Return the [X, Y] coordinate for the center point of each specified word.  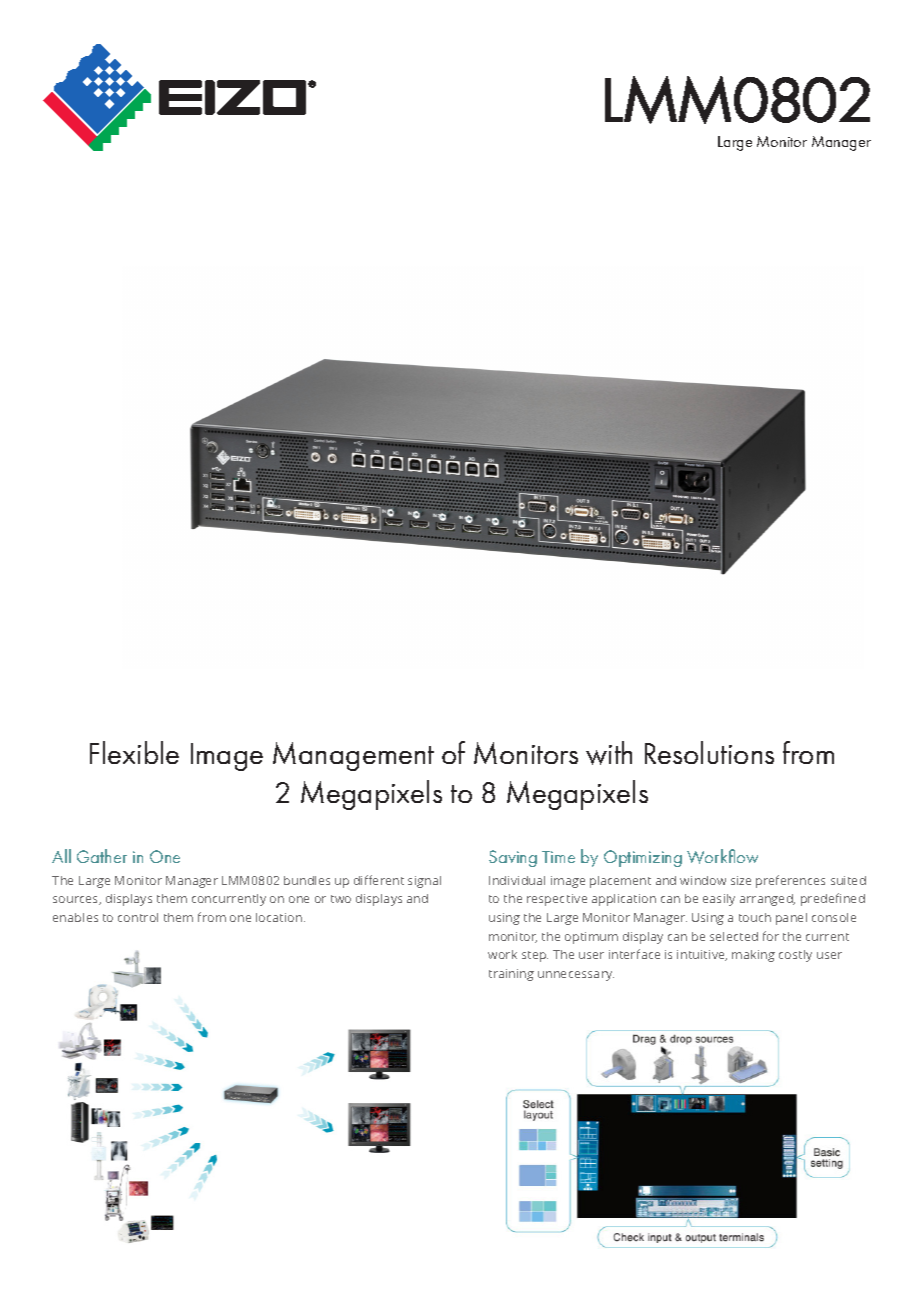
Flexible [134, 752]
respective [557, 900]
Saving [513, 858]
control [138, 917]
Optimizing [643, 858]
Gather [102, 856]
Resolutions [709, 752]
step [535, 956]
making [753, 956]
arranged [767, 900]
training [511, 975]
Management [353, 756]
